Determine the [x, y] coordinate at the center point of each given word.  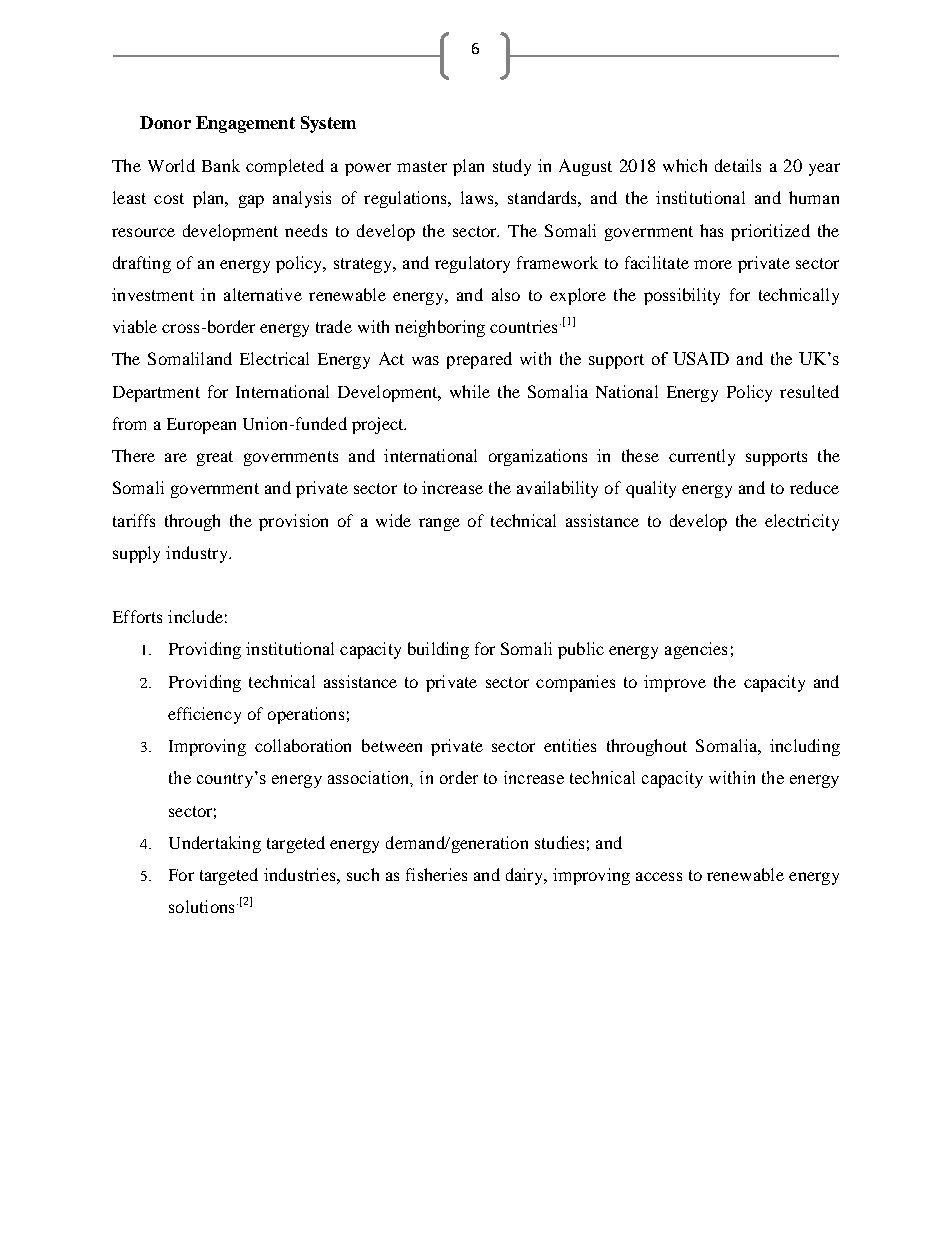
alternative [263, 294]
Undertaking [215, 844]
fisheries [436, 874]
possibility [682, 296]
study [512, 167]
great [215, 458]
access [659, 876]
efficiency [204, 715]
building [438, 650]
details [738, 165]
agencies [696, 650]
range [439, 524]
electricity [802, 522]
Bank [221, 165]
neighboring [440, 328]
